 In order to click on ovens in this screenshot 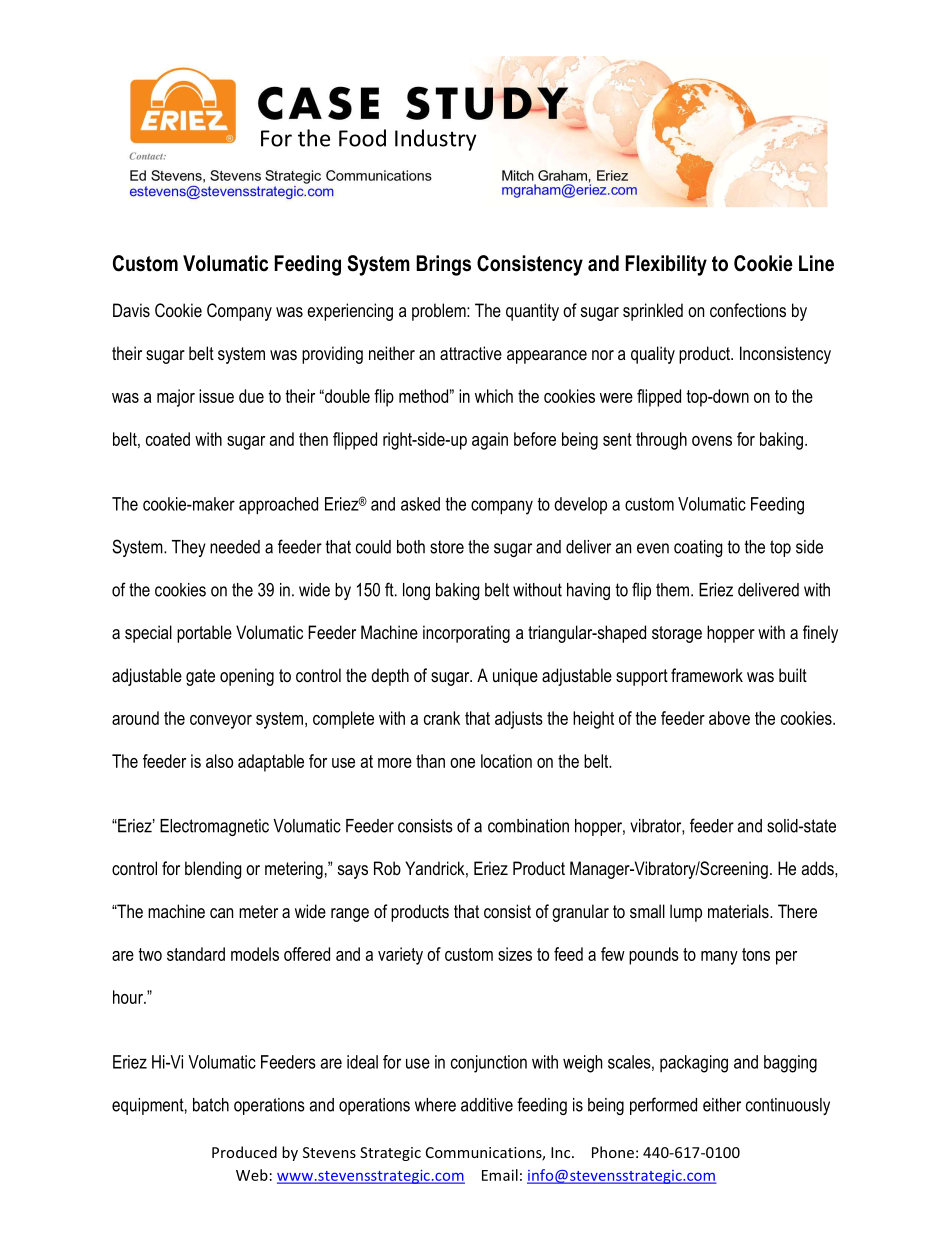, I will do `click(712, 441)`.
